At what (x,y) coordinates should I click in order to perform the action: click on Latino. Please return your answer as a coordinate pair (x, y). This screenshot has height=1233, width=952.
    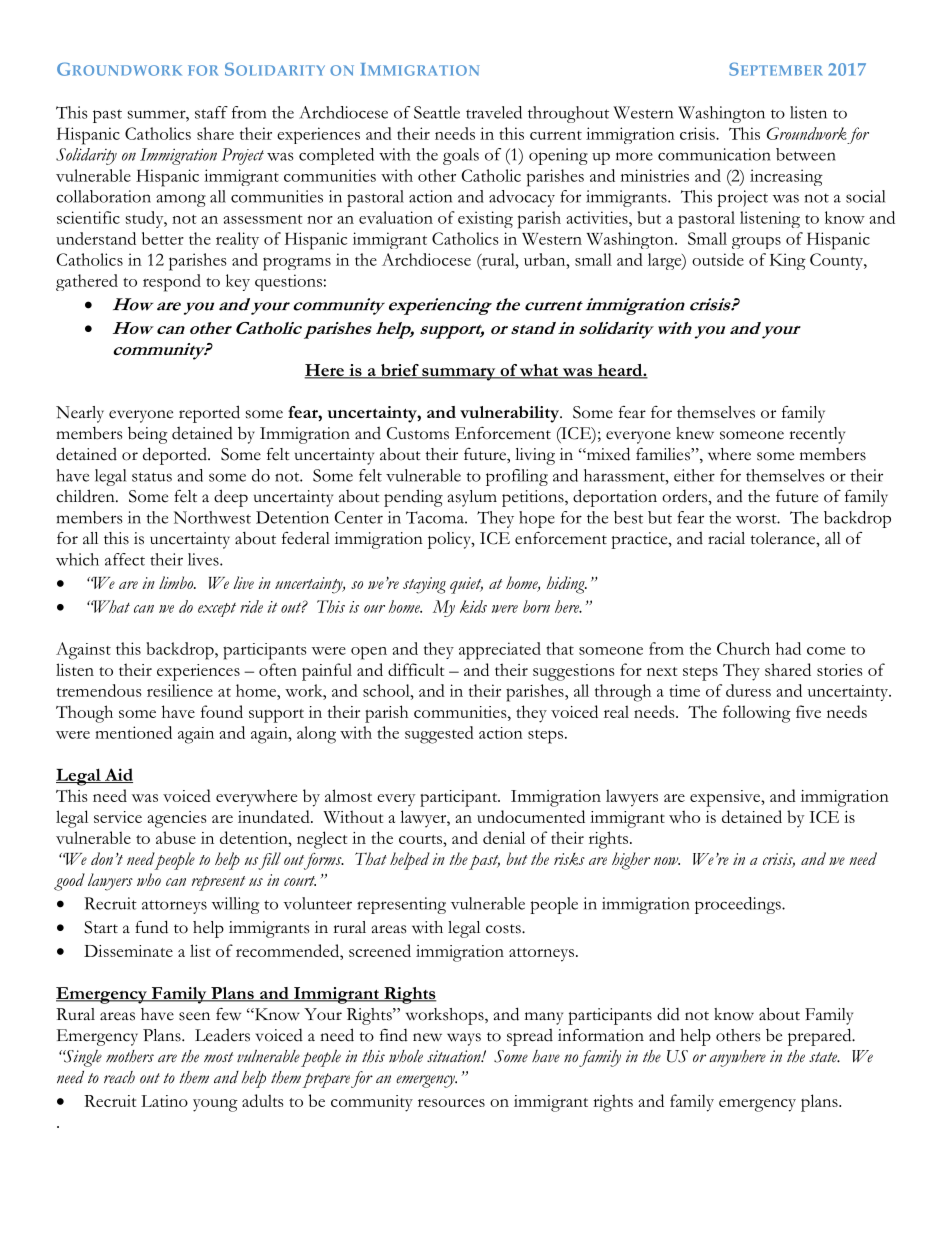
    Looking at the image, I should click on (164, 1101).
